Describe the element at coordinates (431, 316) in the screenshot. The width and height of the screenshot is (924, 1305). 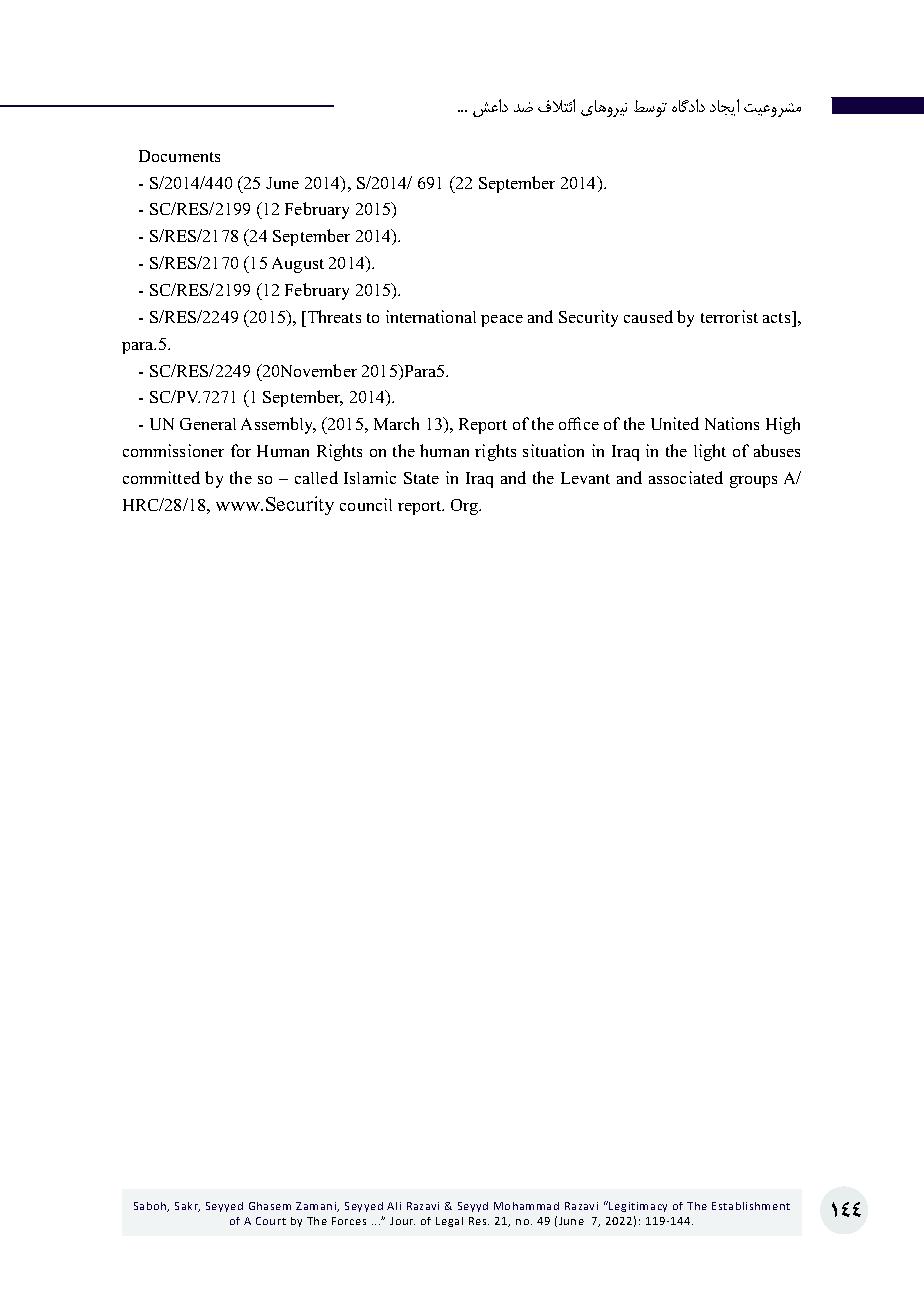
I see `international` at that location.
